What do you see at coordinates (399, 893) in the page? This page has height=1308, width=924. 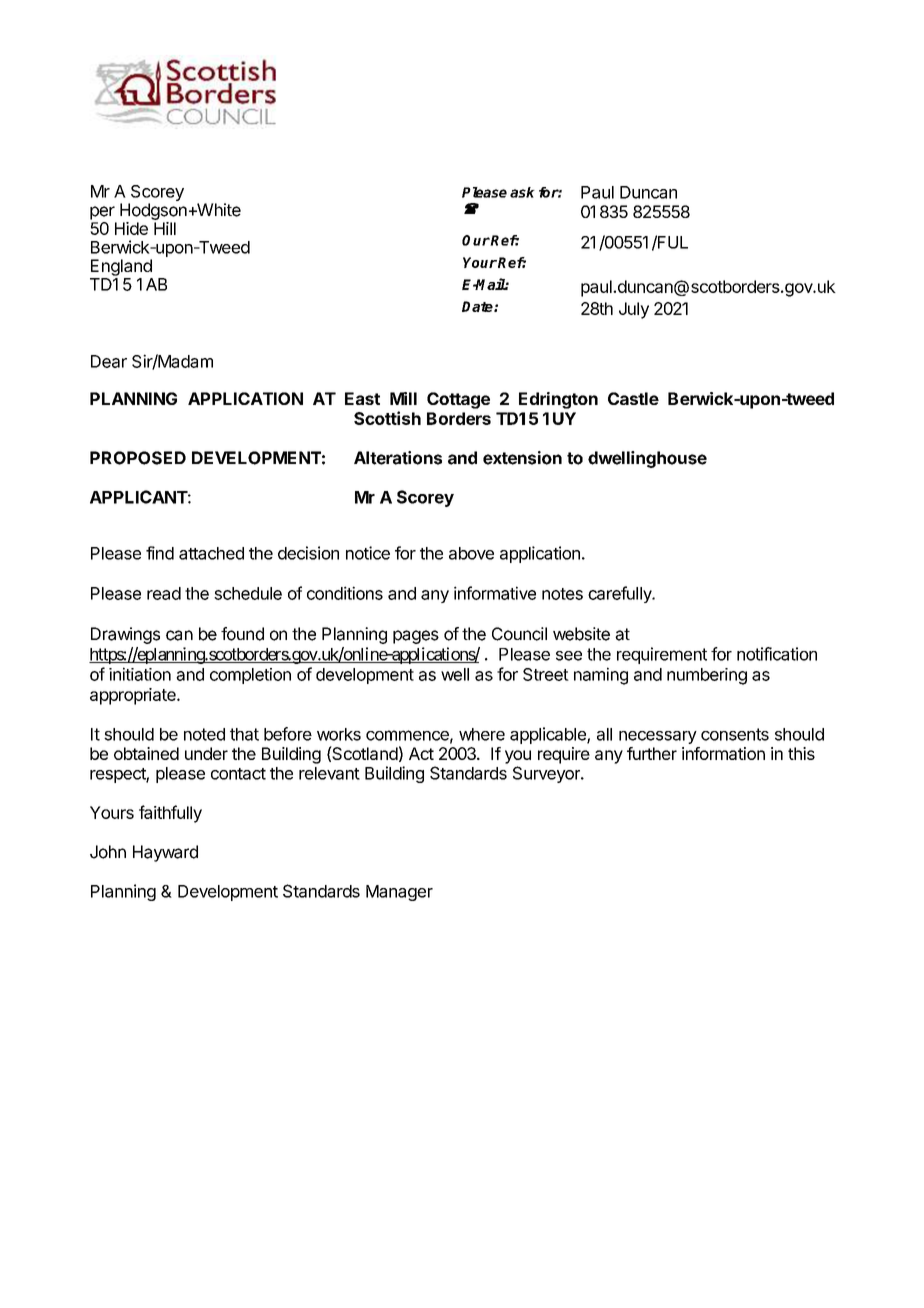 I see `Manager` at bounding box center [399, 893].
